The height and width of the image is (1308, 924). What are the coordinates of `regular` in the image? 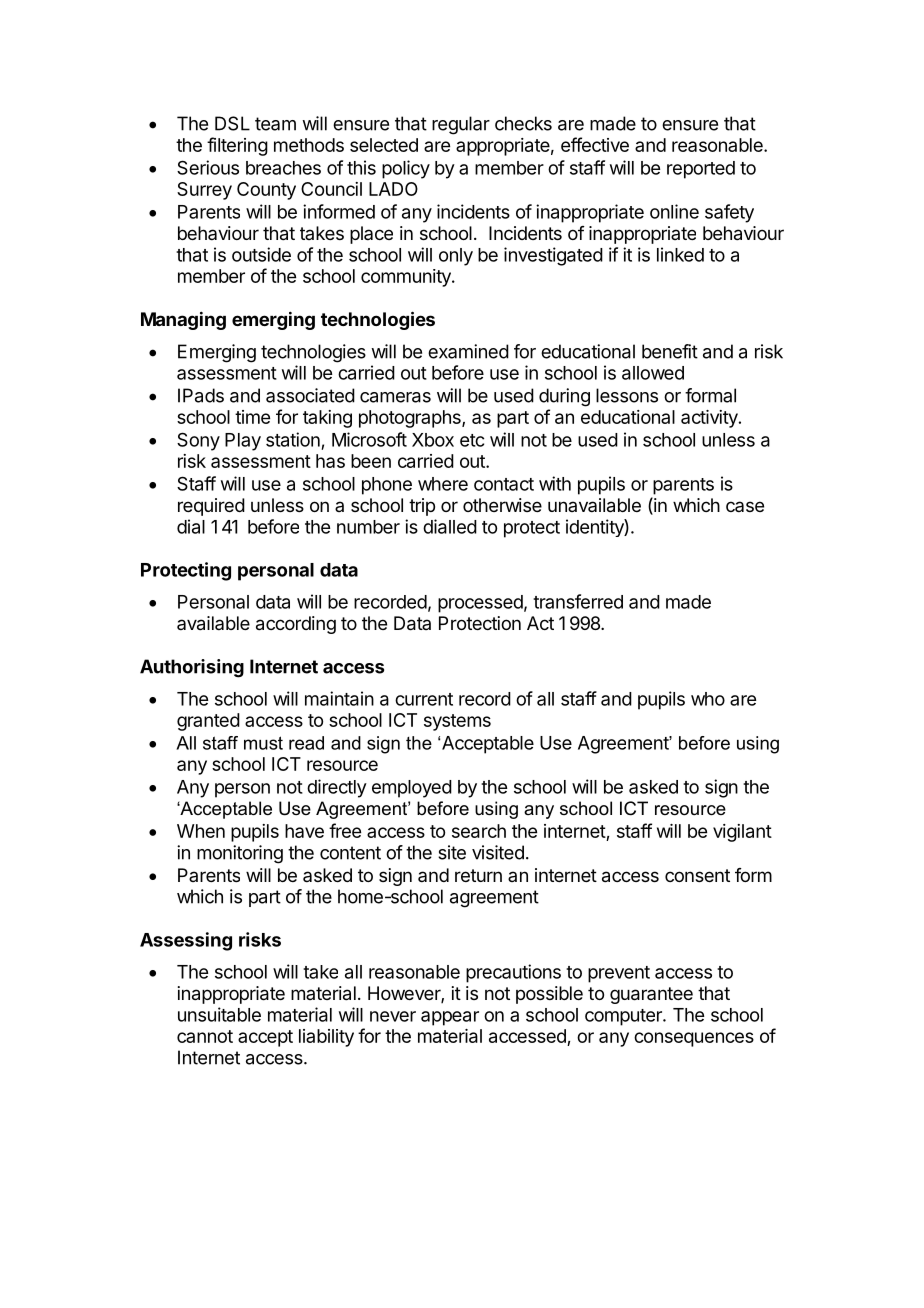 It's located at (461, 125).
